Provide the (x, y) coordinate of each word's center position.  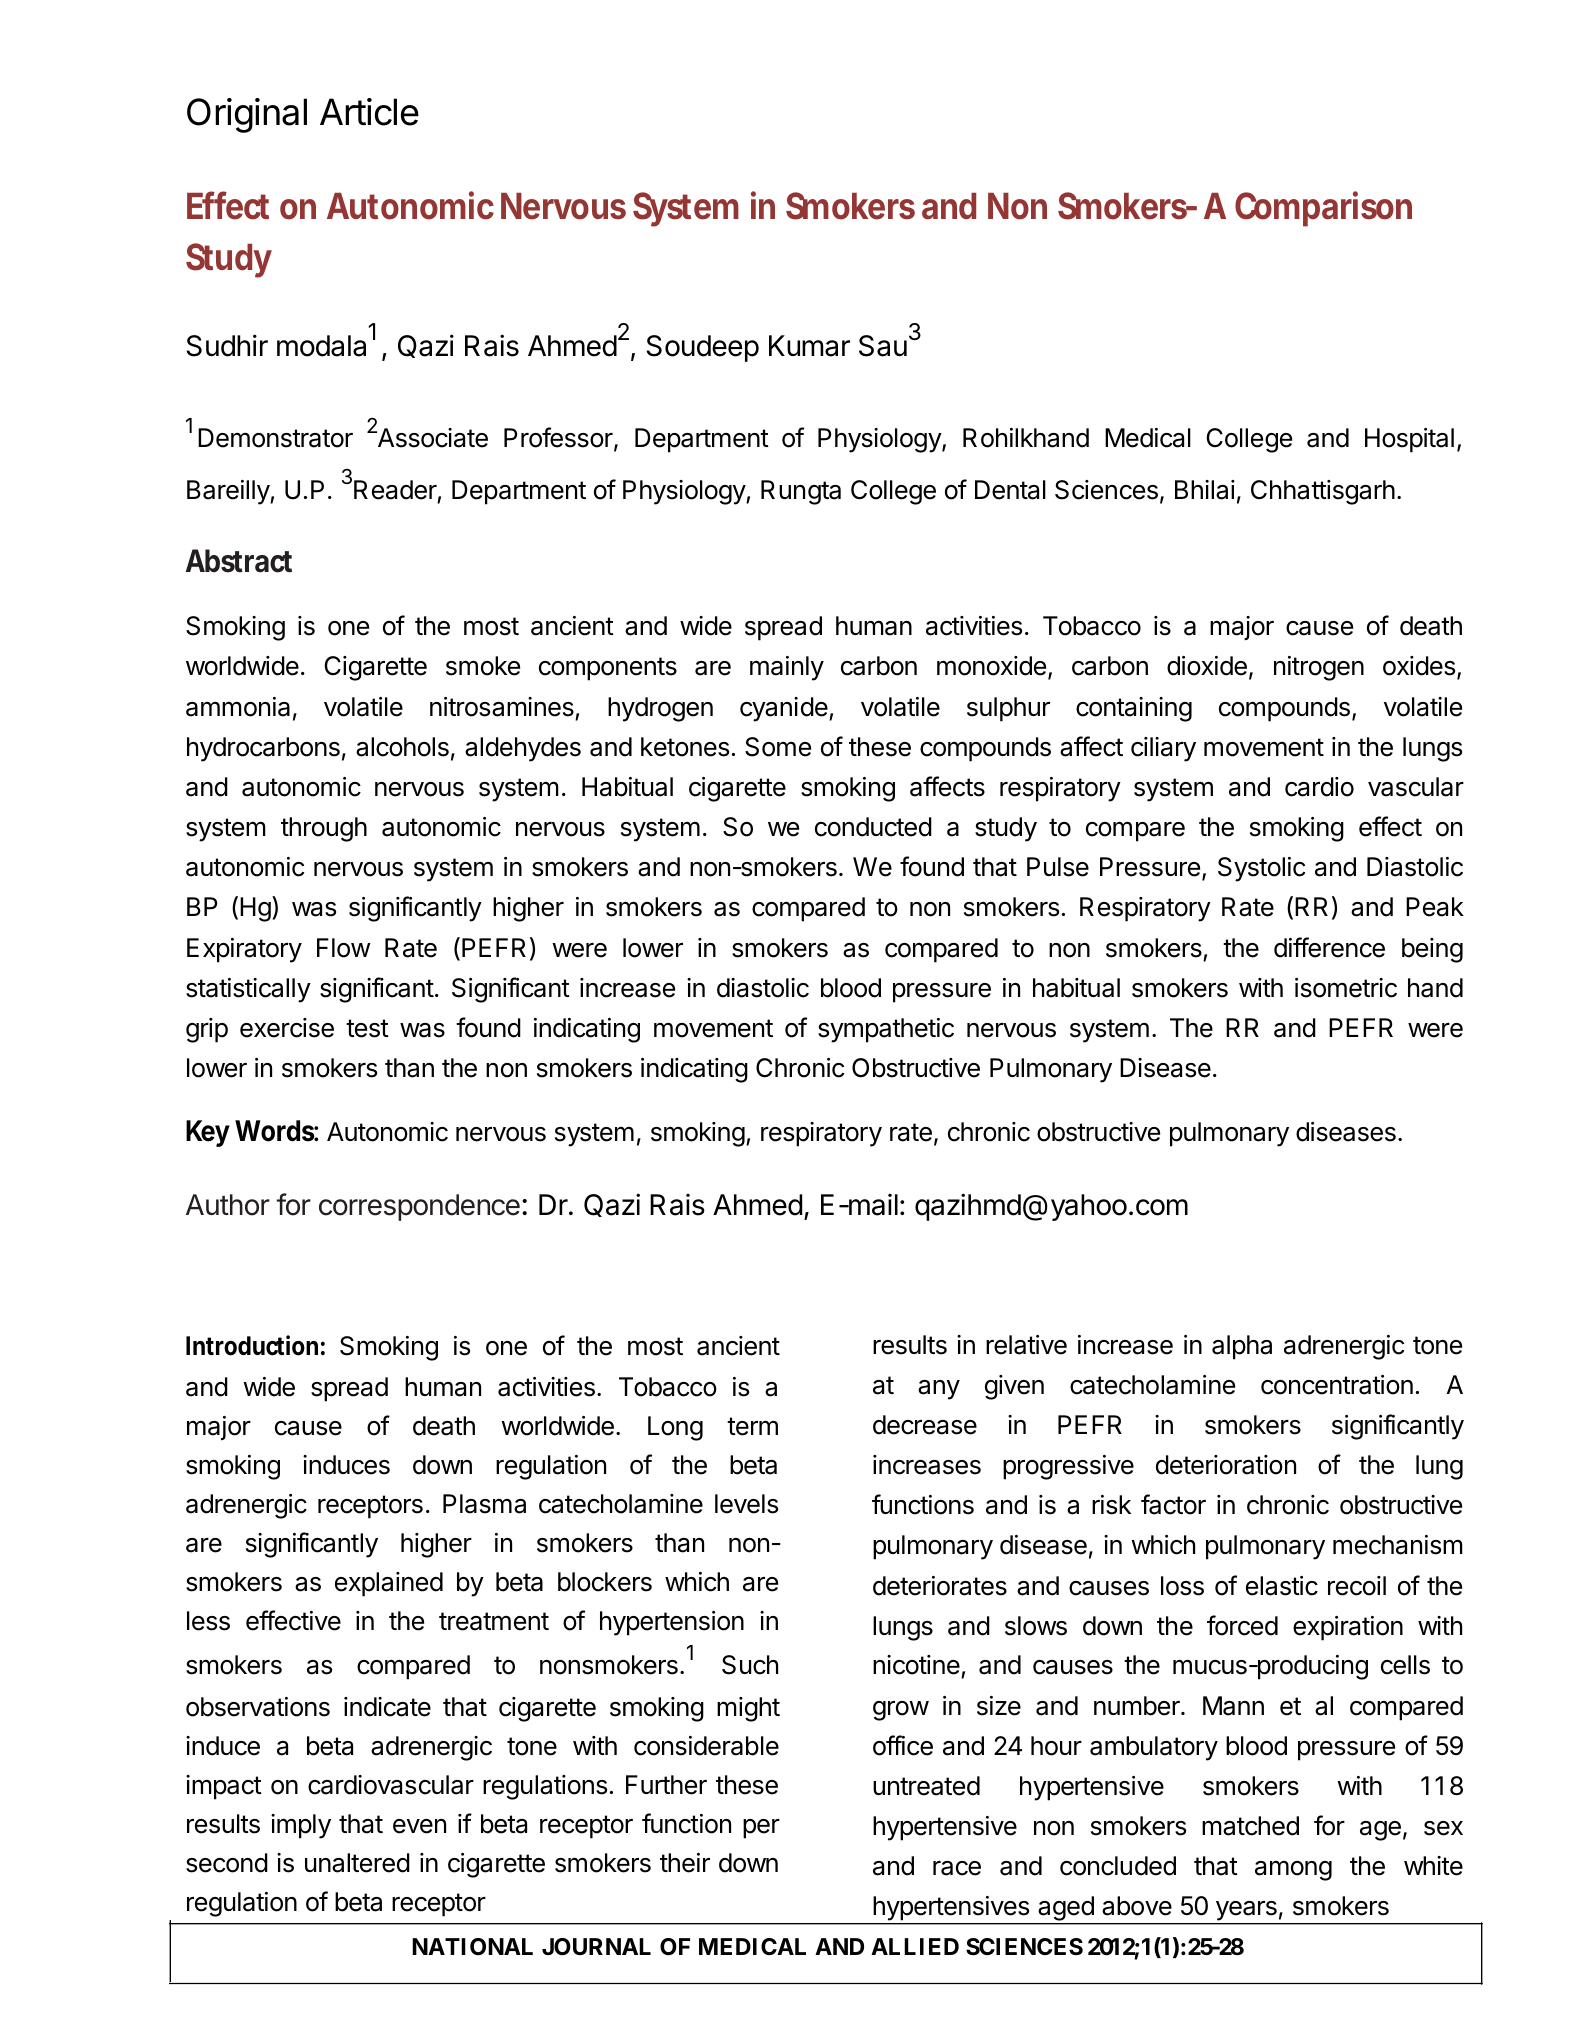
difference (1329, 947)
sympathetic (886, 1030)
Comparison (1323, 209)
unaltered (357, 1863)
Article (369, 112)
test (367, 1028)
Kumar (809, 346)
